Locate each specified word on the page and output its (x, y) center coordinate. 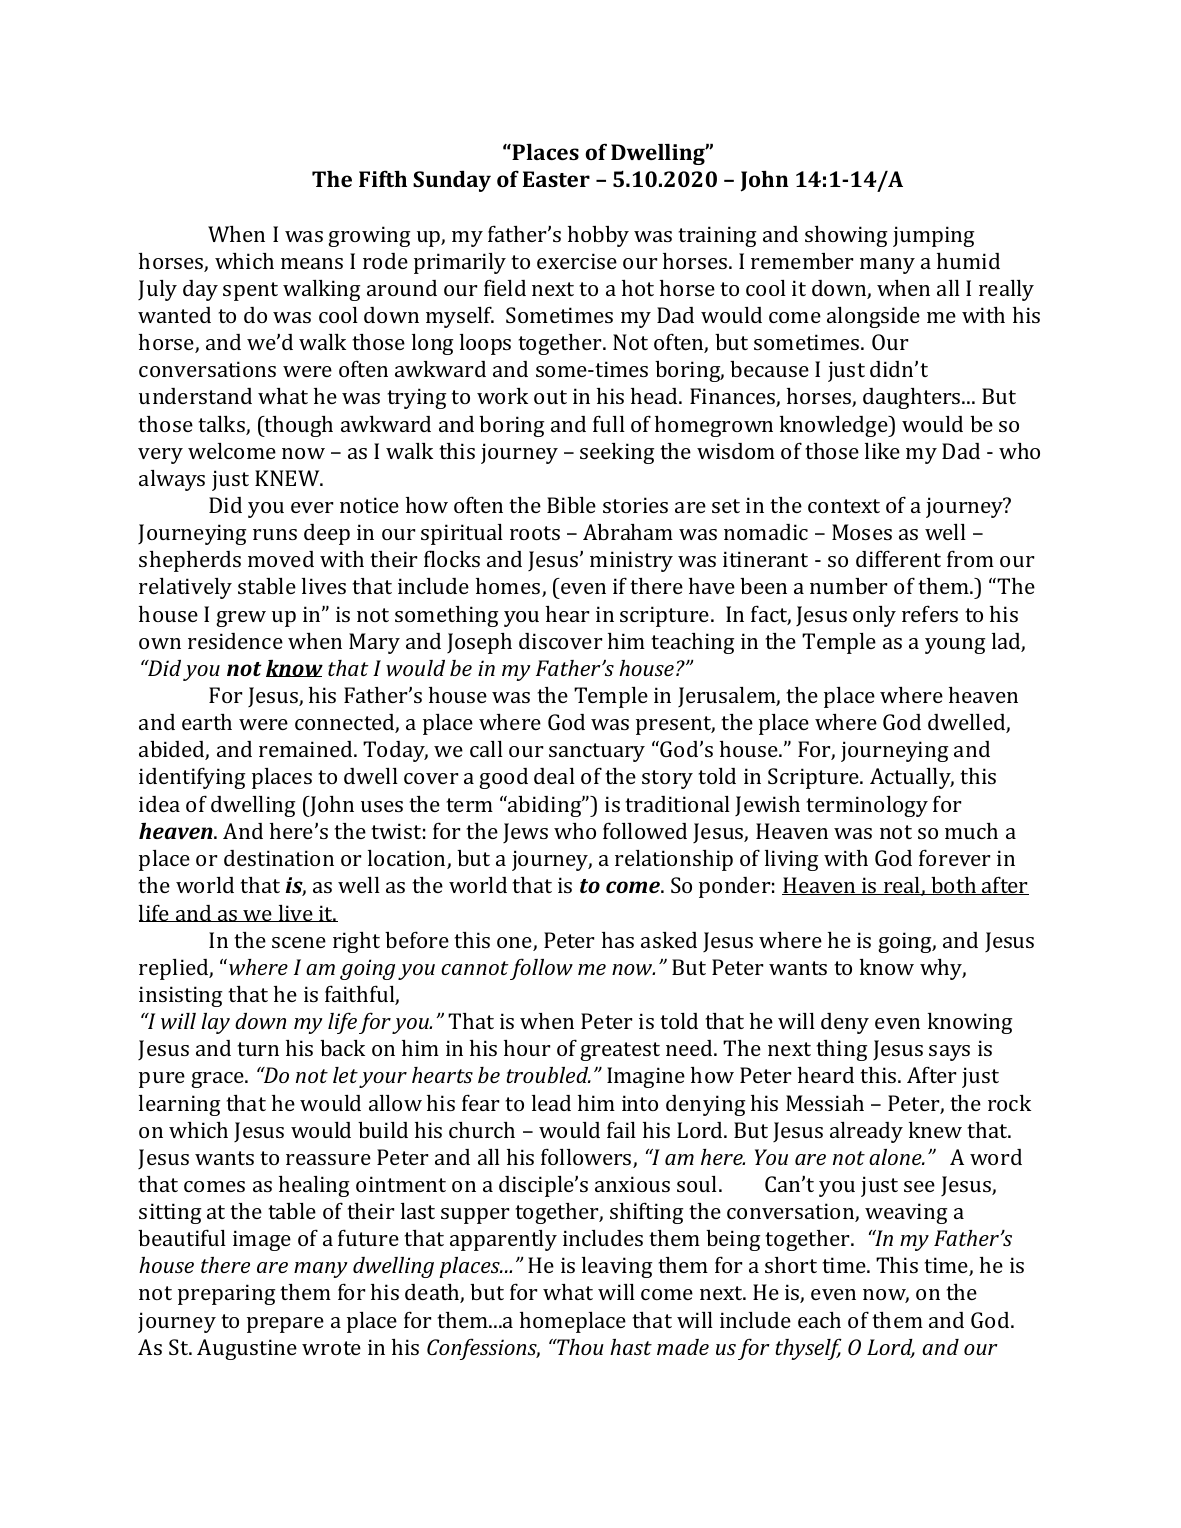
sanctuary (597, 752)
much (971, 831)
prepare (285, 1325)
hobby (598, 236)
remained (307, 749)
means (312, 263)
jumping (933, 236)
